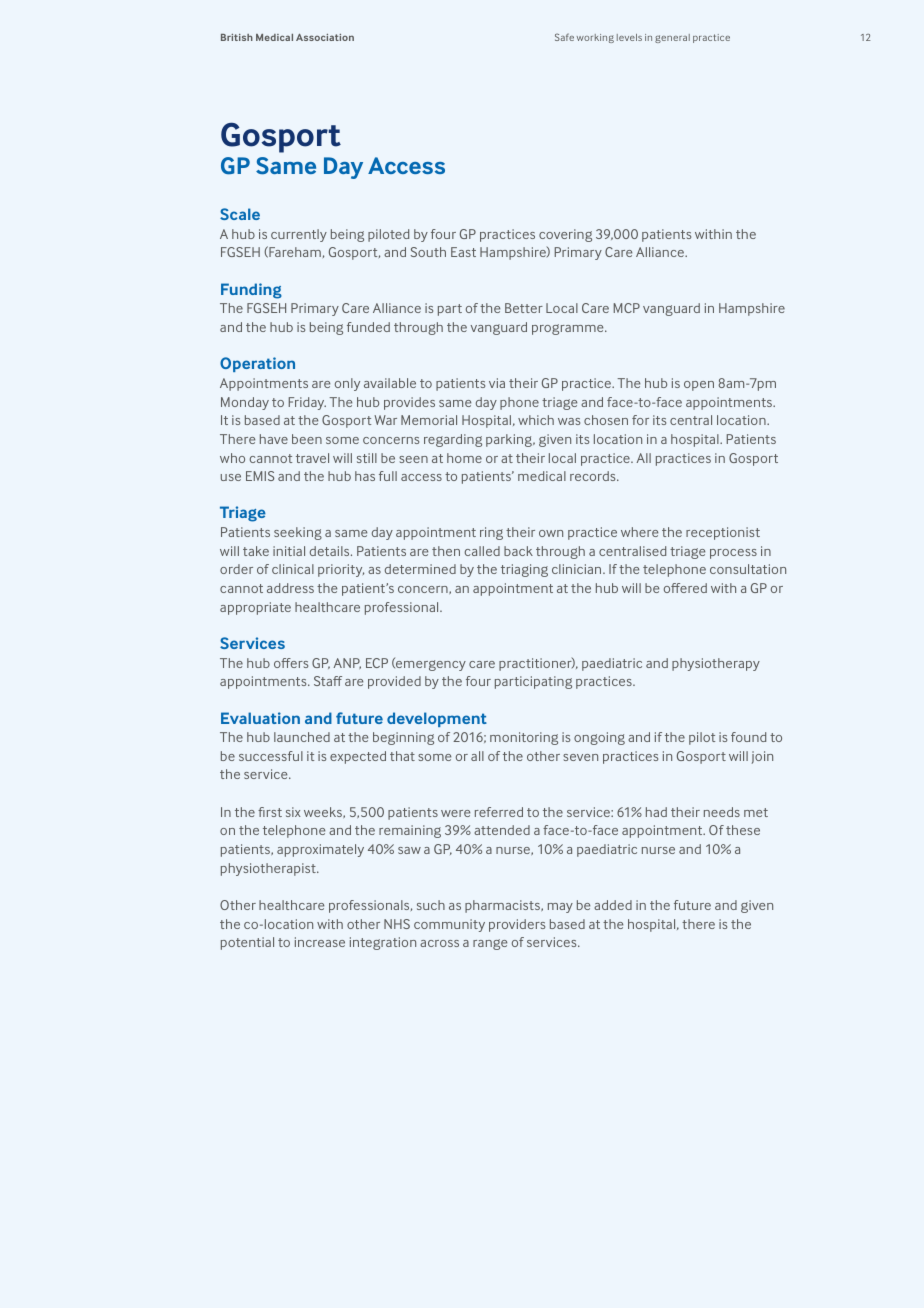 The height and width of the screenshot is (1308, 924). Describe the element at coordinates (748, 737) in the screenshot. I see `found` at that location.
